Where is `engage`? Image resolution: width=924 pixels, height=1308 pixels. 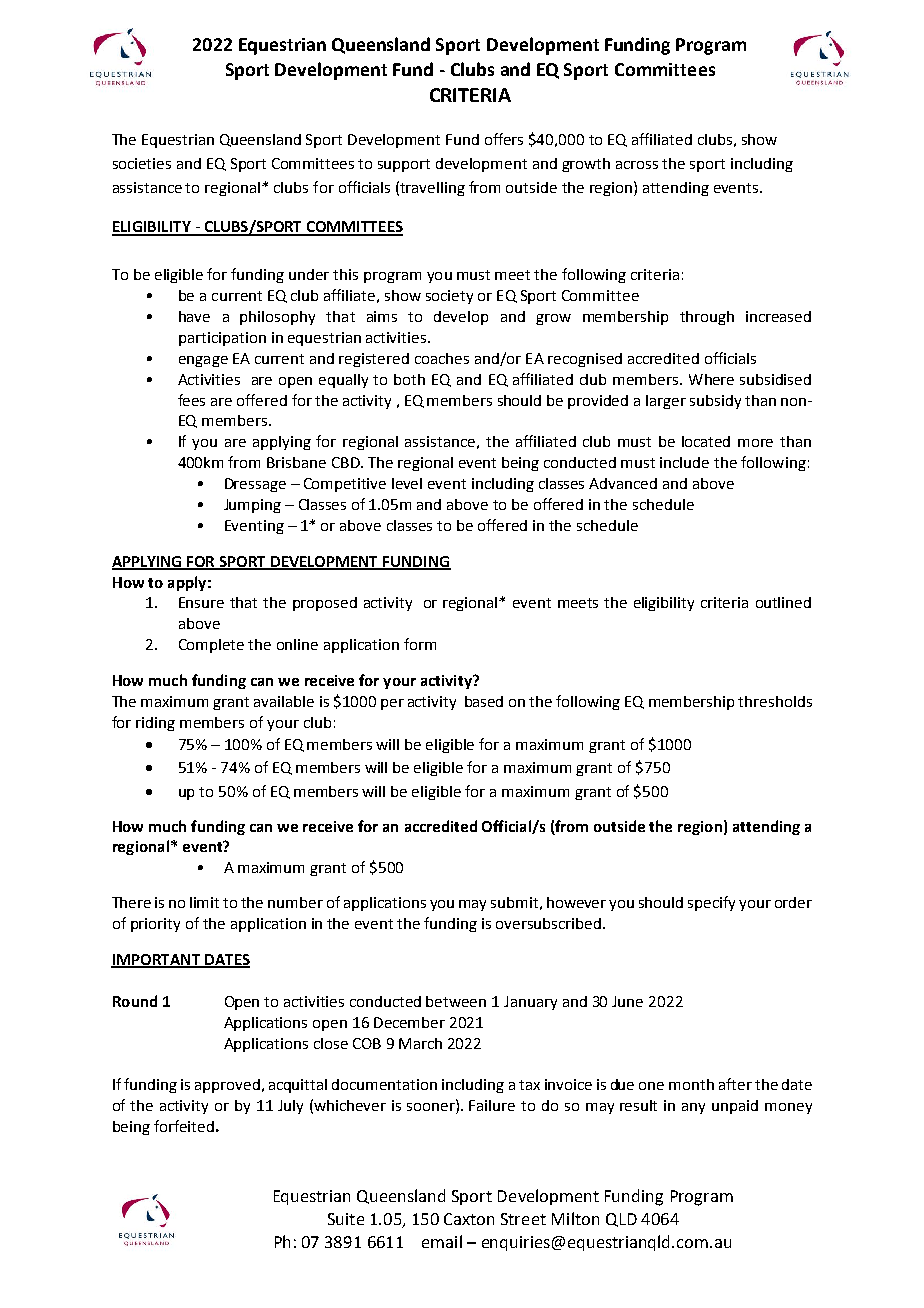 engage is located at coordinates (203, 361).
